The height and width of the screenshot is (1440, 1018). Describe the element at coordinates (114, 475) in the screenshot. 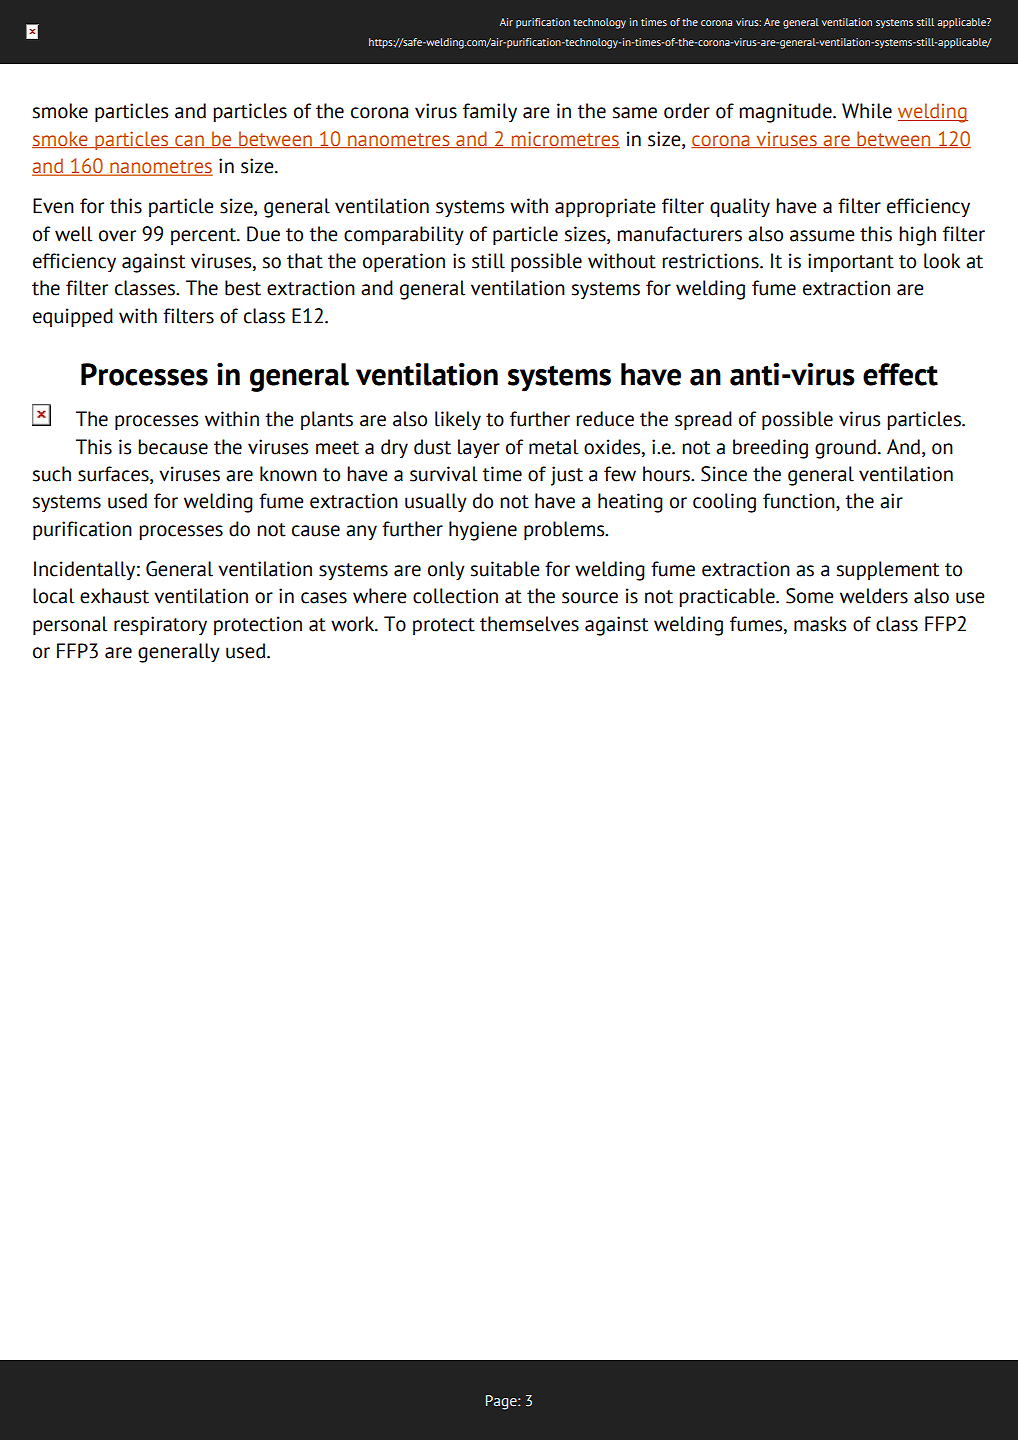

I see `surfaces` at that location.
